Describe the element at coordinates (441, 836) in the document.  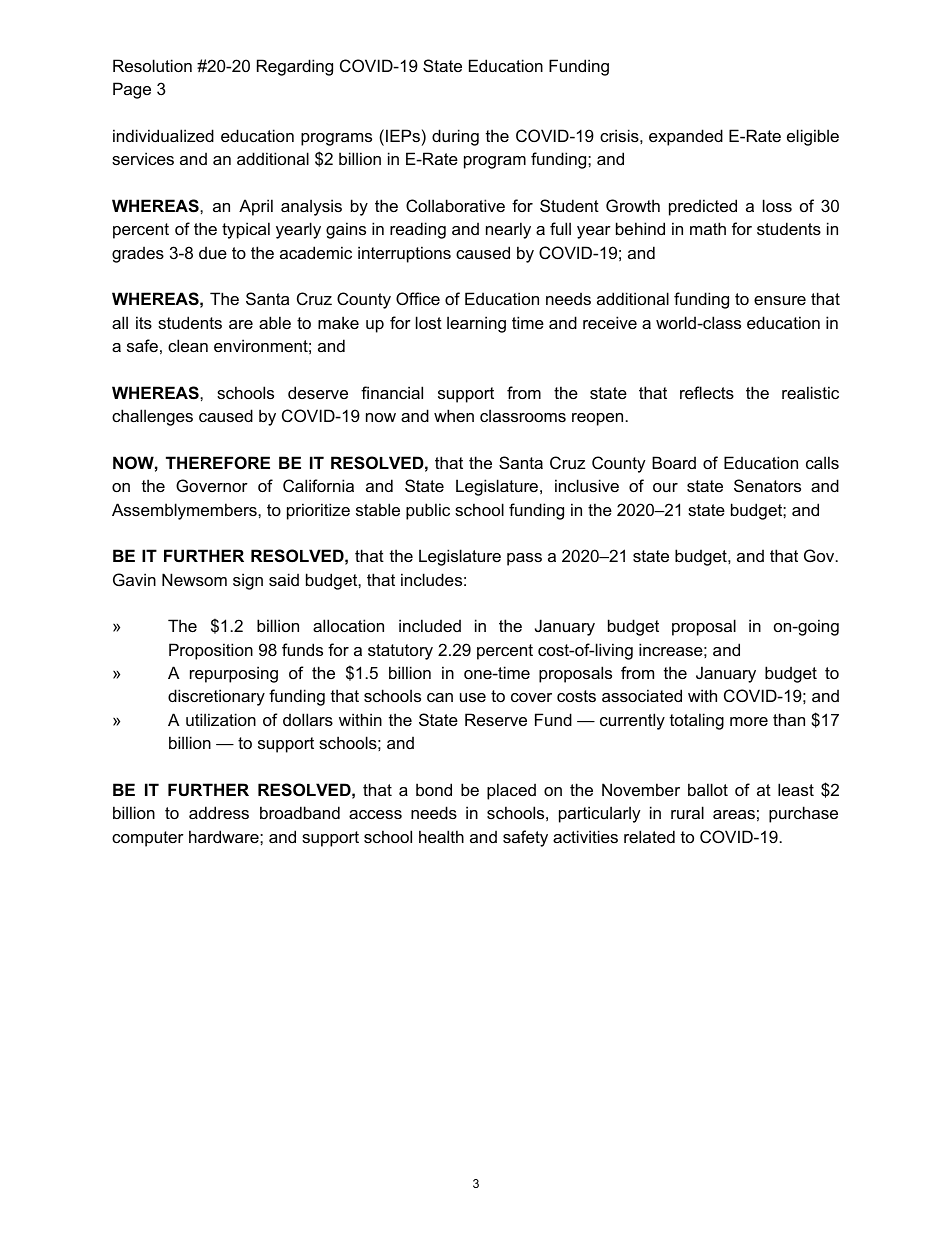
I see `health` at that location.
